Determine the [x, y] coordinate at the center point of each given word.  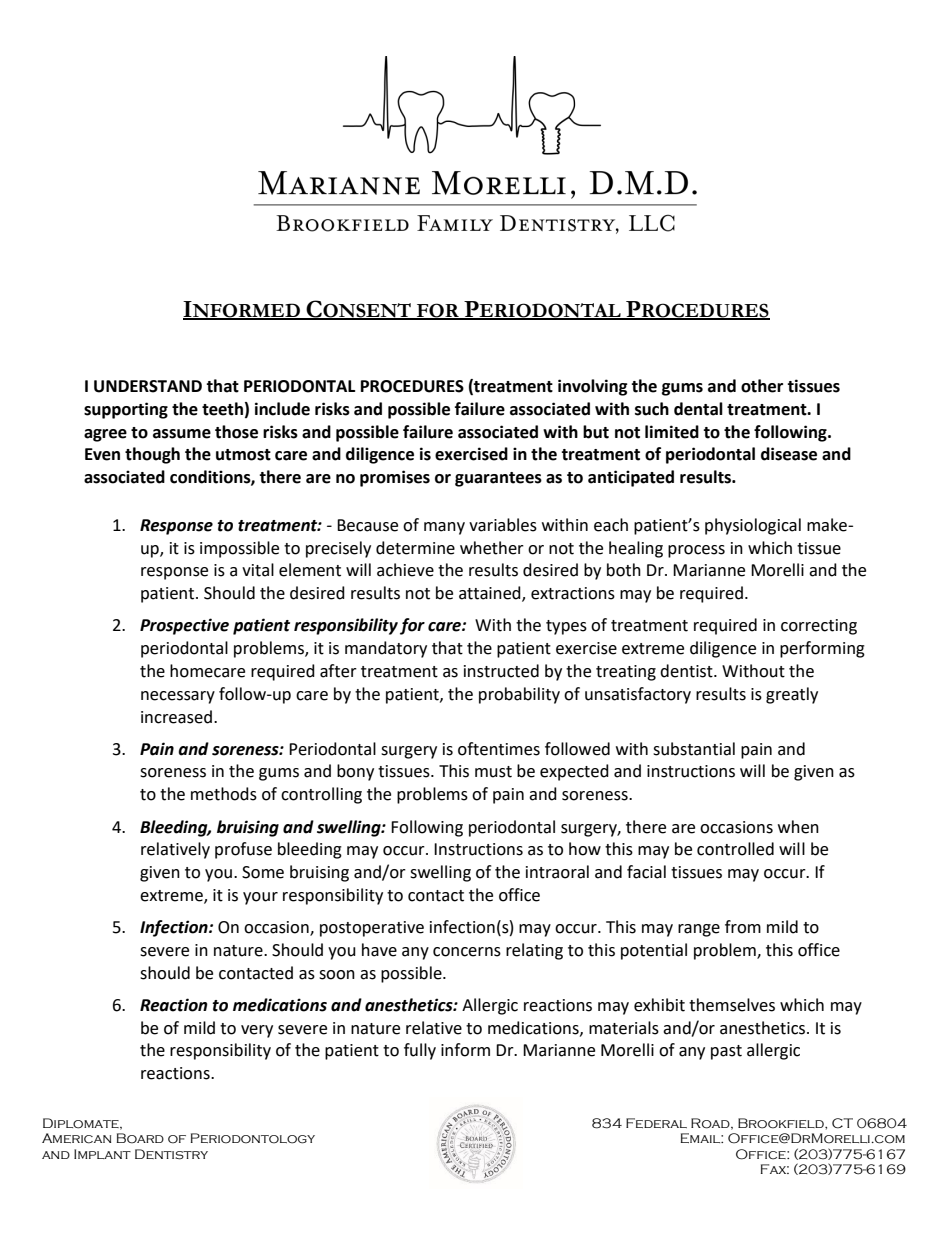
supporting [126, 410]
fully [420, 1051]
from [743, 927]
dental [698, 409]
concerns [467, 952]
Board [140, 1138]
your [260, 898]
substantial [694, 749]
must [493, 772]
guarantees [498, 479]
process [696, 551]
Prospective [184, 626]
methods [224, 794]
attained [491, 594]
